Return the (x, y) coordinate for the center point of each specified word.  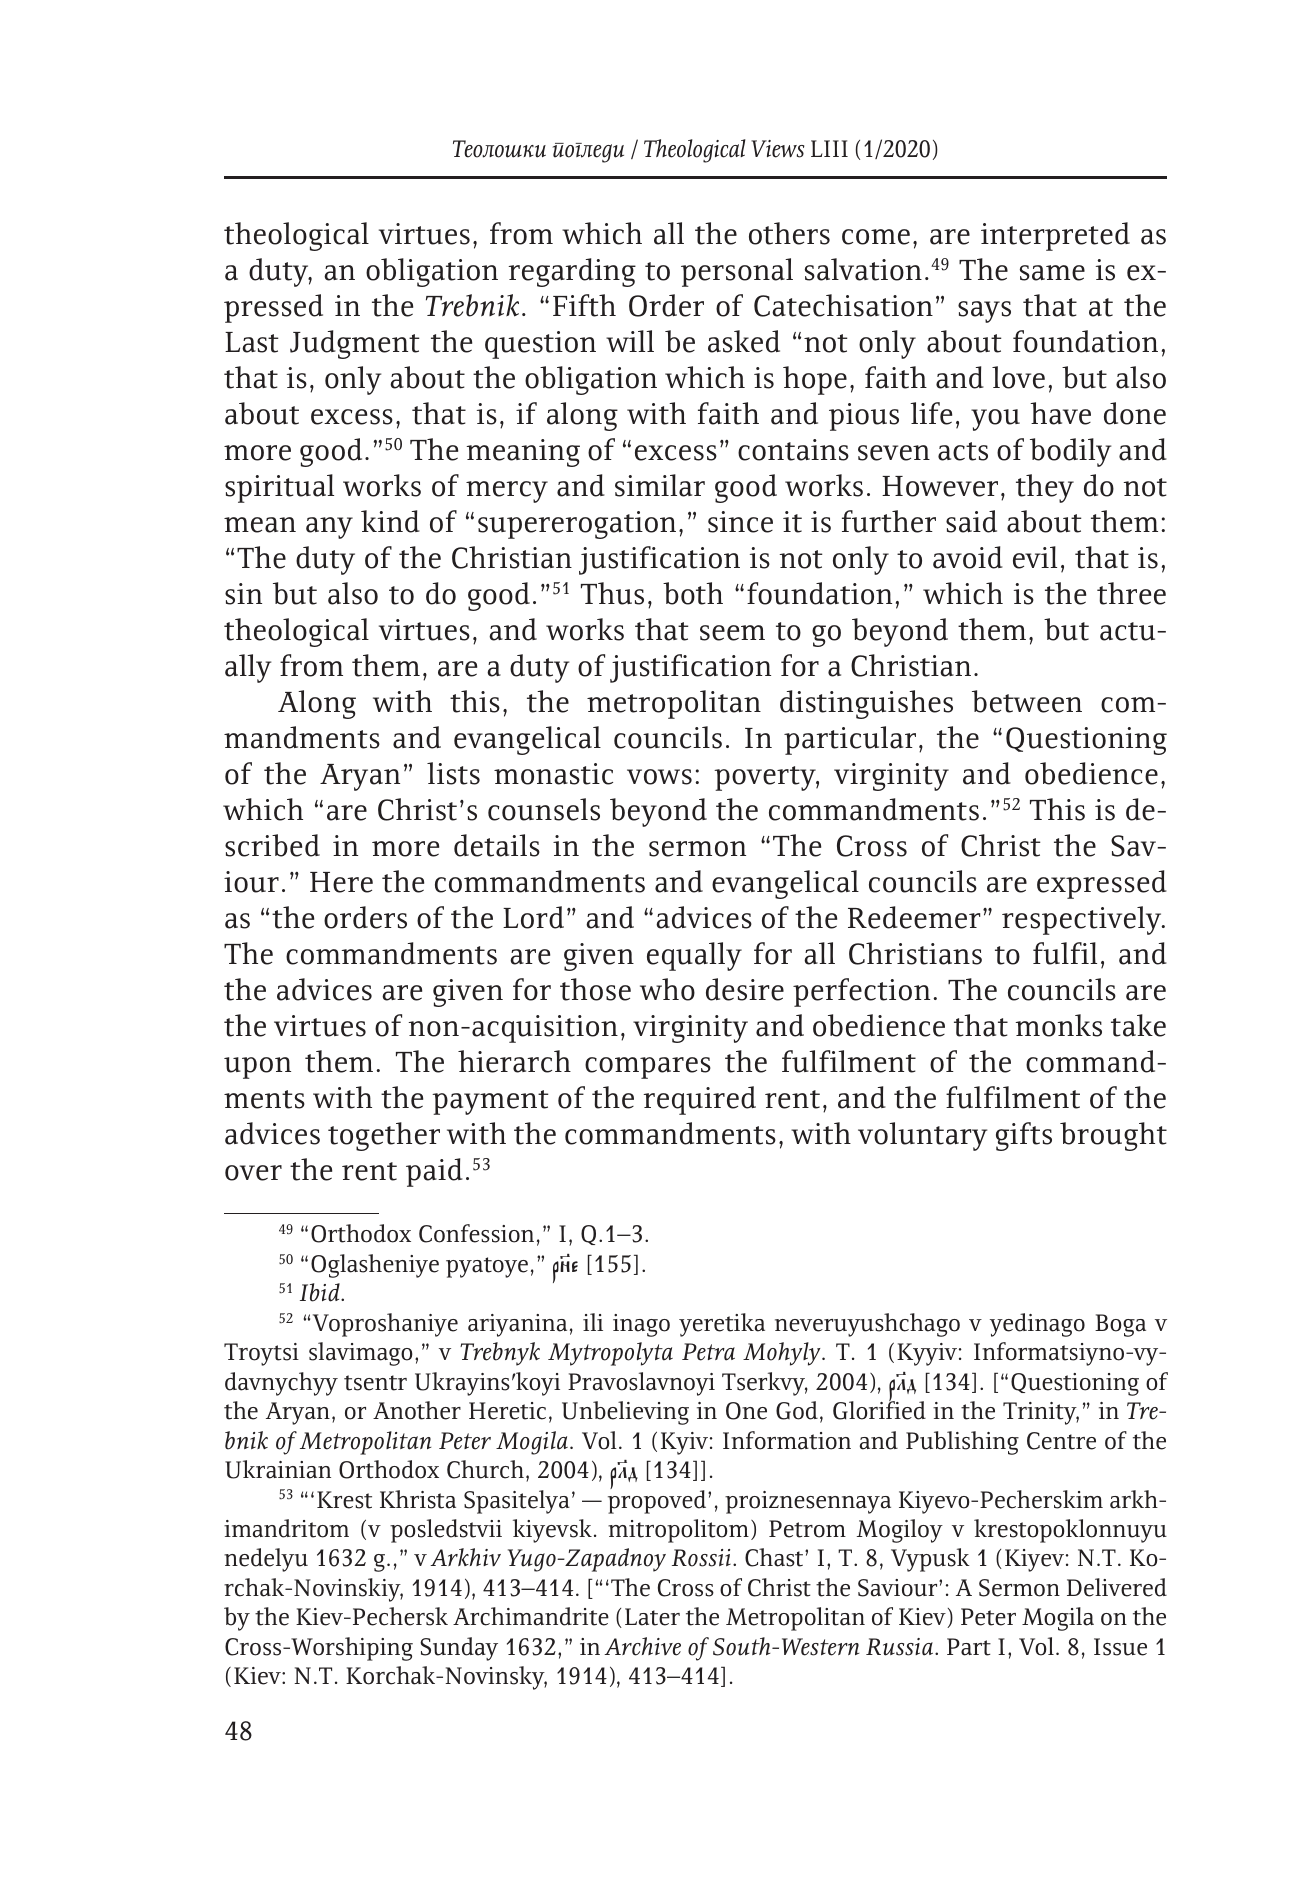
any (329, 528)
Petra (708, 1352)
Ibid (321, 1292)
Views (777, 149)
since (740, 522)
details (497, 845)
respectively (1083, 920)
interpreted (1055, 236)
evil (1035, 557)
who (667, 989)
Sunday (459, 1649)
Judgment (354, 344)
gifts (1024, 1136)
